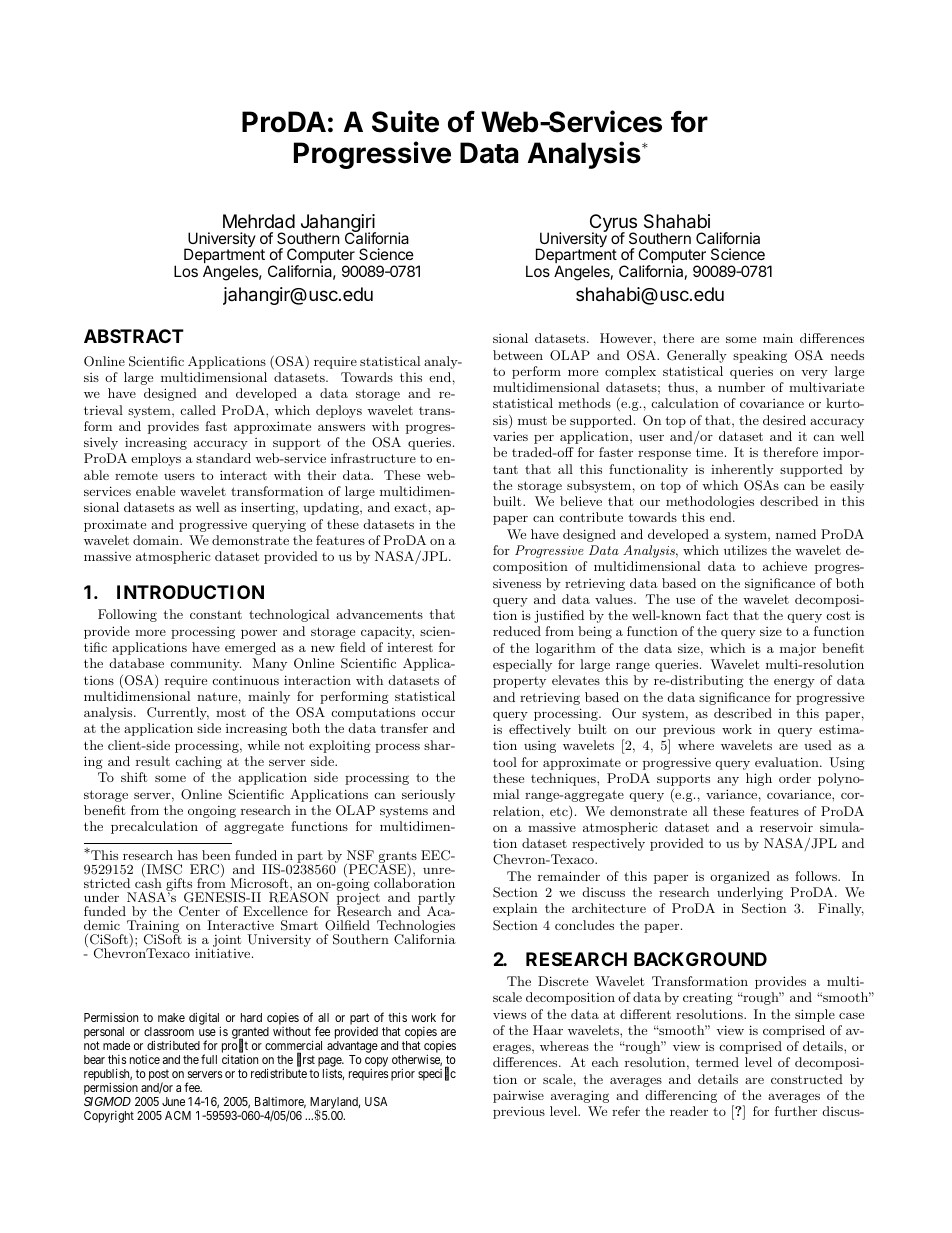 This page has height=1233, width=952. What do you see at coordinates (173, 1101) in the page?
I see `June` at bounding box center [173, 1101].
